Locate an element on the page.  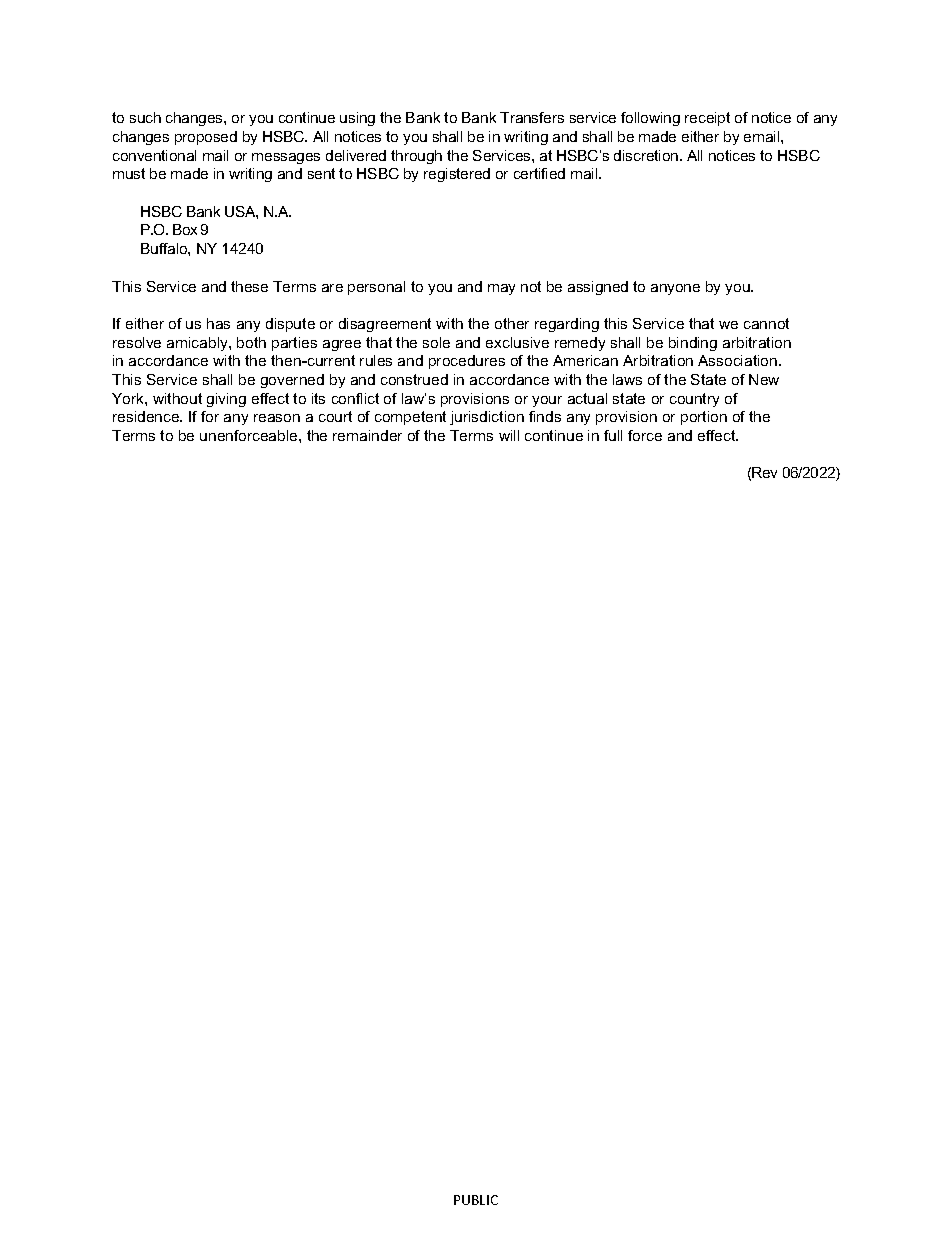
proposed is located at coordinates (206, 138).
